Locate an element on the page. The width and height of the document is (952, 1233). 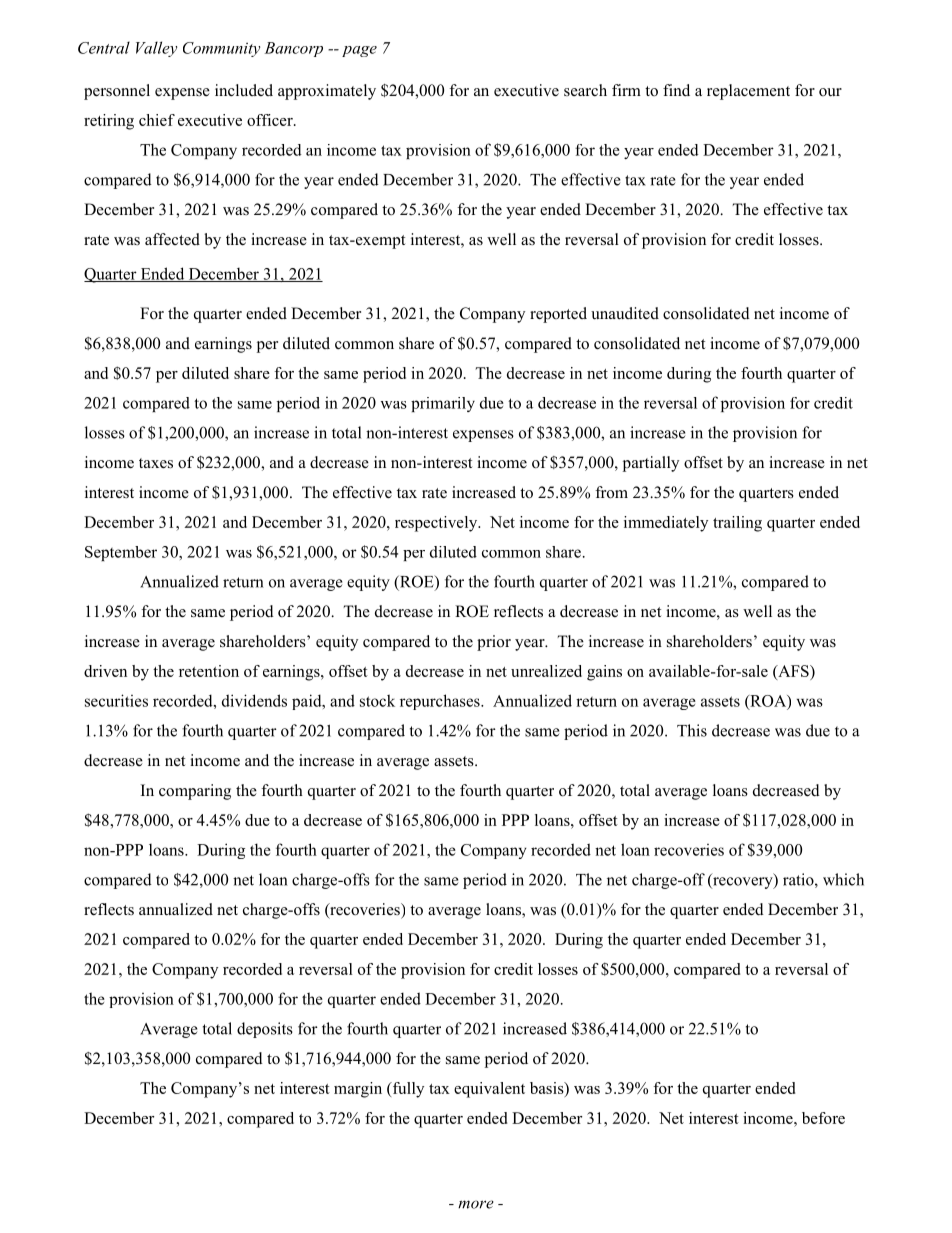
replacement is located at coordinates (748, 92).
